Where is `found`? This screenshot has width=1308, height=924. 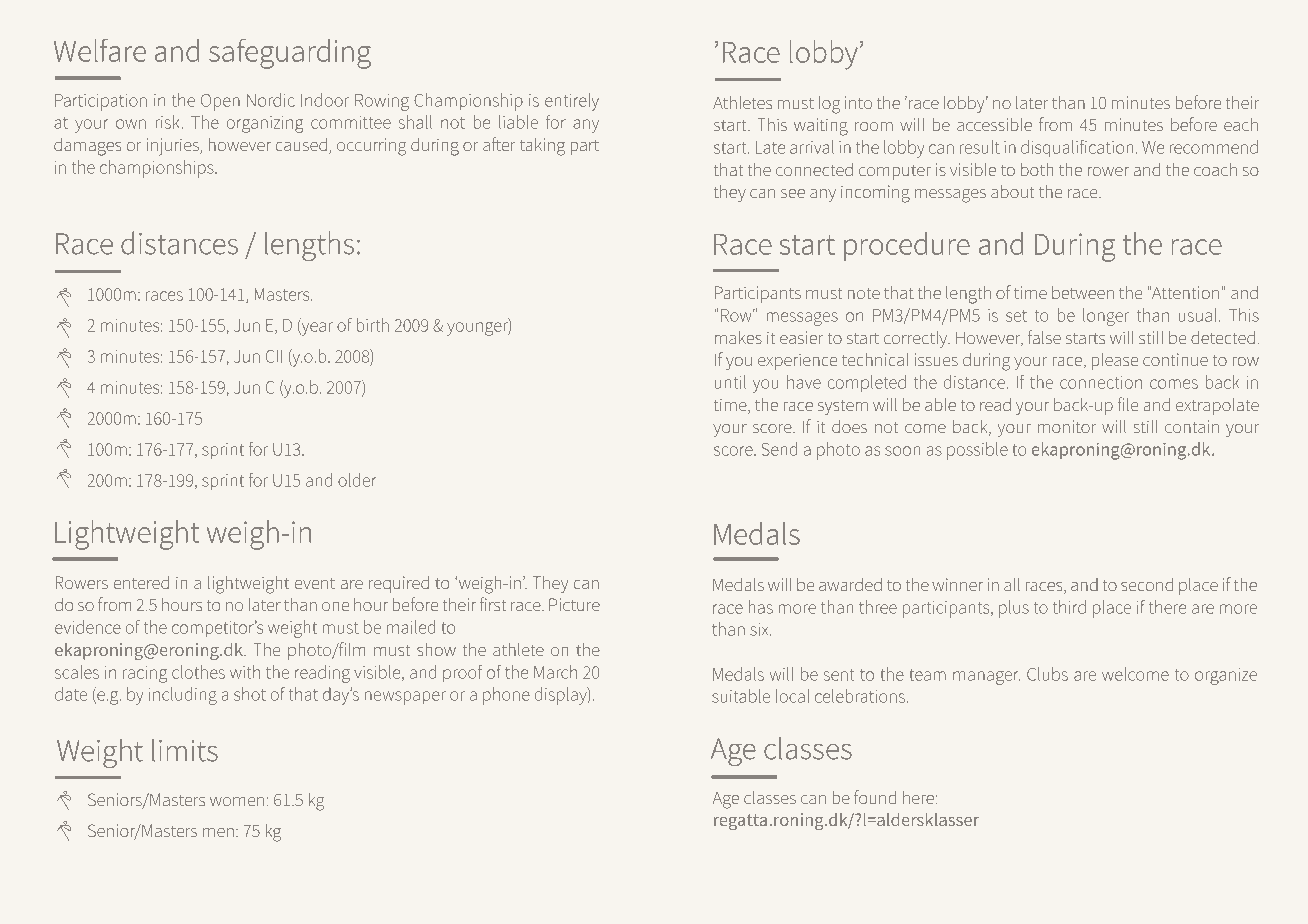
found is located at coordinates (875, 797).
